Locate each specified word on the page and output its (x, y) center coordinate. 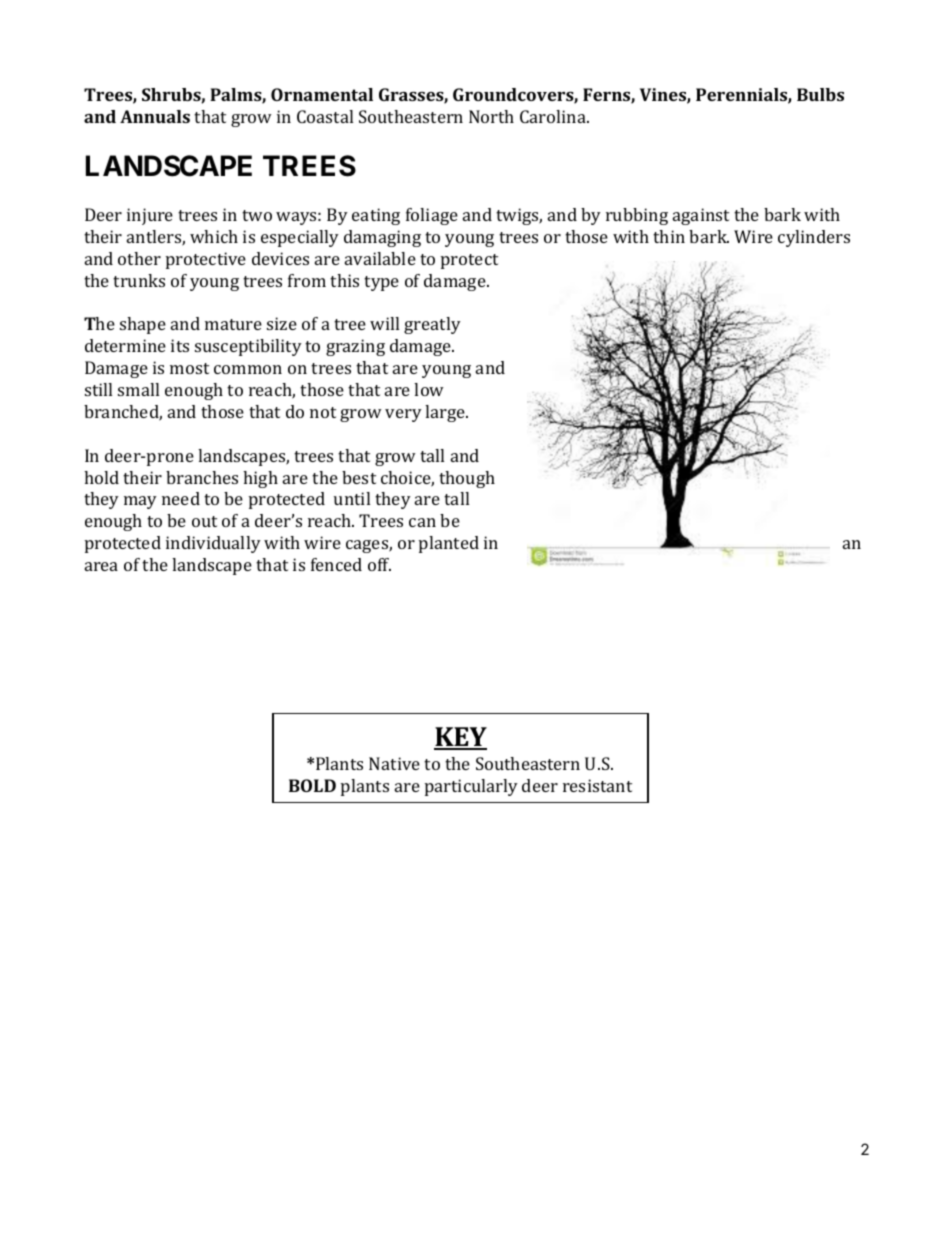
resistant (597, 785)
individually (213, 544)
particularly (471, 787)
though (467, 479)
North (491, 116)
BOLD (312, 785)
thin (669, 236)
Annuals (155, 116)
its (180, 345)
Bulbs (820, 94)
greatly (432, 325)
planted (449, 544)
